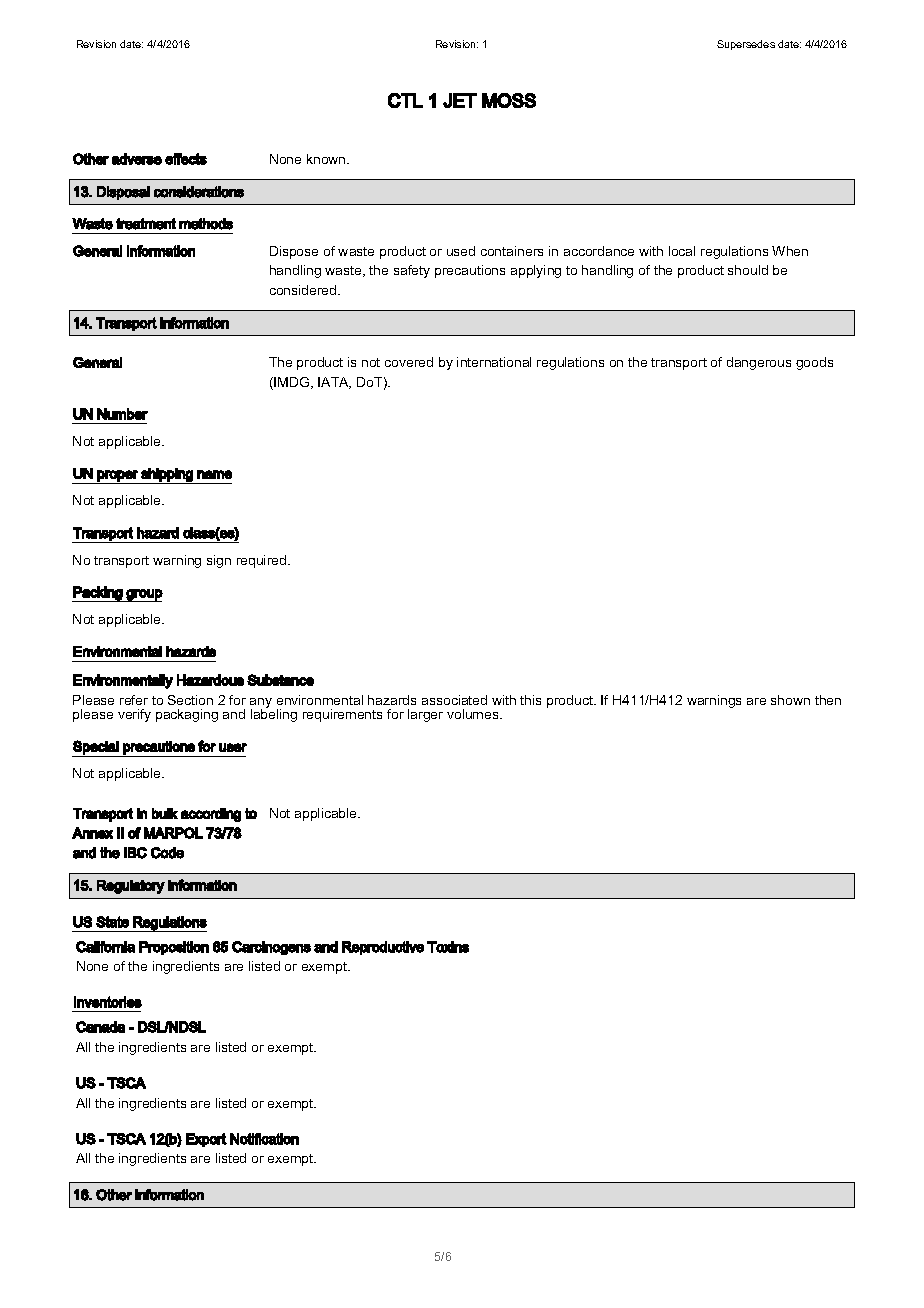 This screenshot has width=924, height=1308. Describe the element at coordinates (828, 700) in the screenshot. I see `then` at that location.
